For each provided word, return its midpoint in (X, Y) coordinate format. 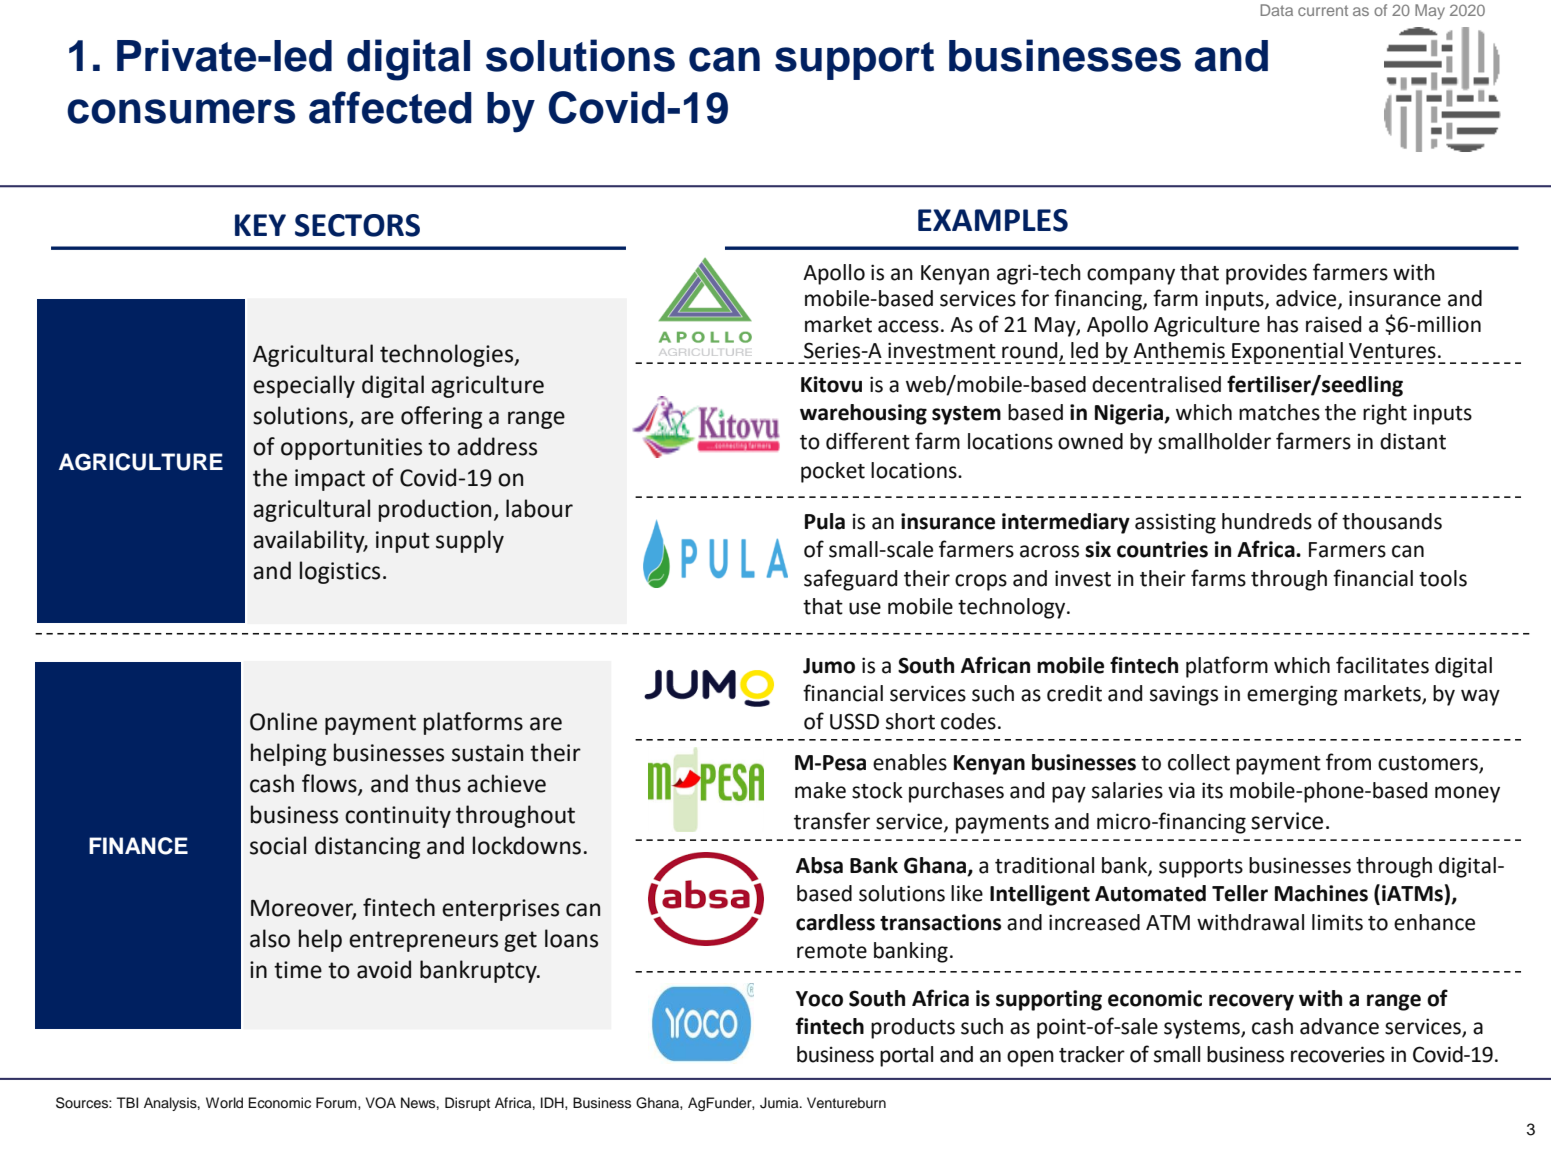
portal (906, 1056)
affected (390, 107)
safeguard (850, 580)
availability (310, 541)
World (224, 1102)
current (1323, 10)
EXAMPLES (993, 220)
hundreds (1267, 521)
